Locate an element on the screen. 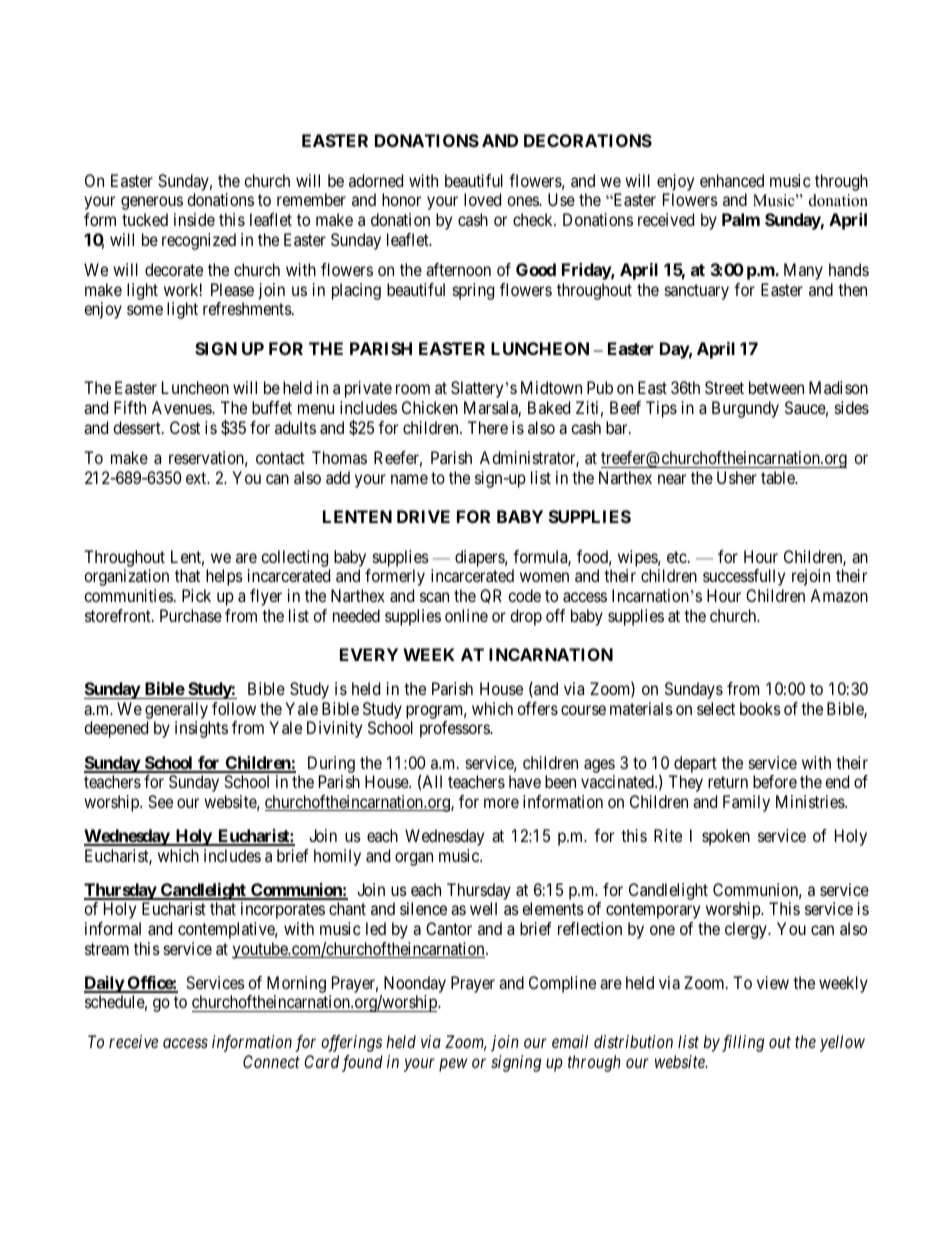 This screenshot has height=1233, width=952. have is located at coordinates (525, 781).
